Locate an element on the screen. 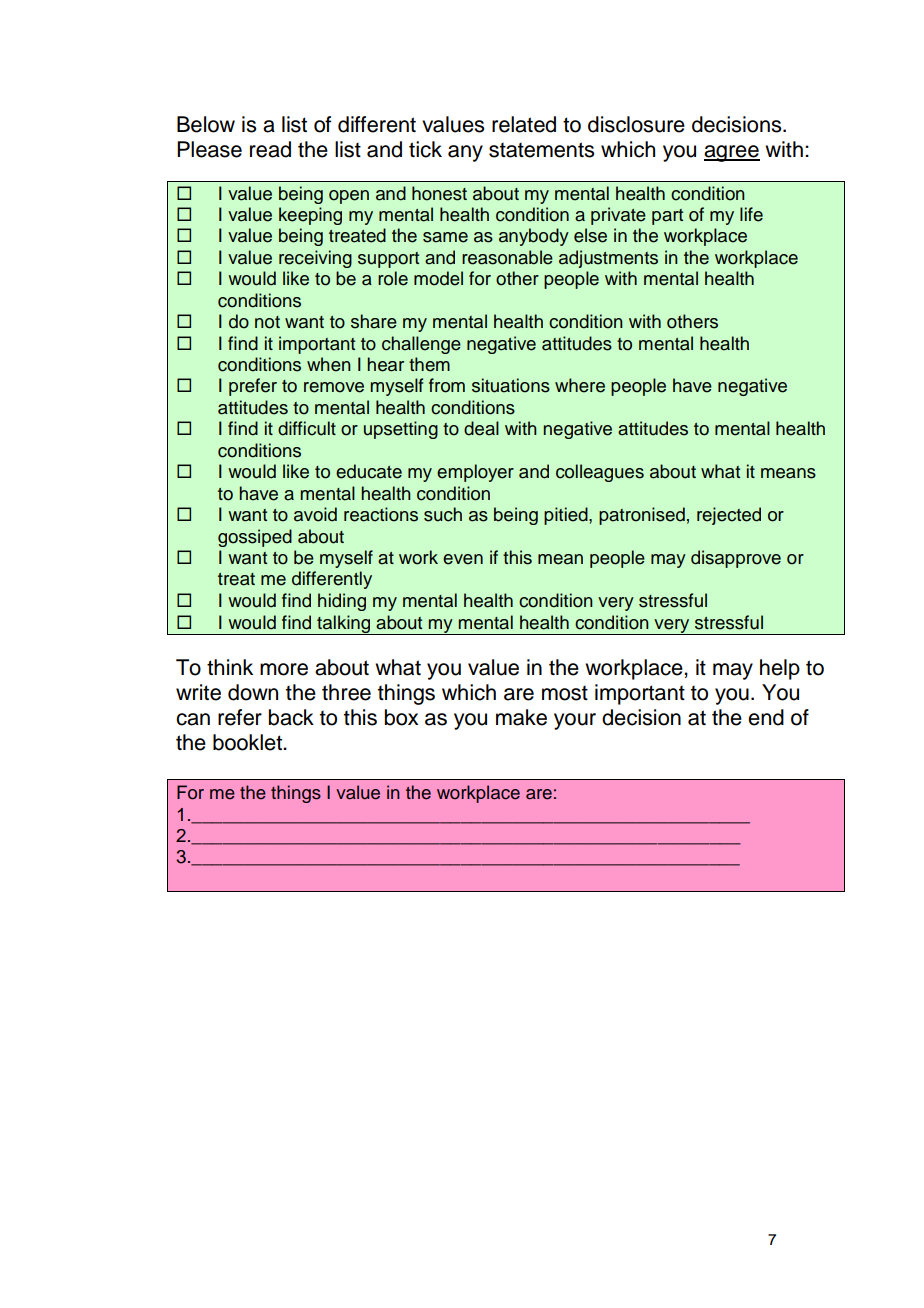 Image resolution: width=924 pixels, height=1308 pixels. when is located at coordinates (329, 364).
